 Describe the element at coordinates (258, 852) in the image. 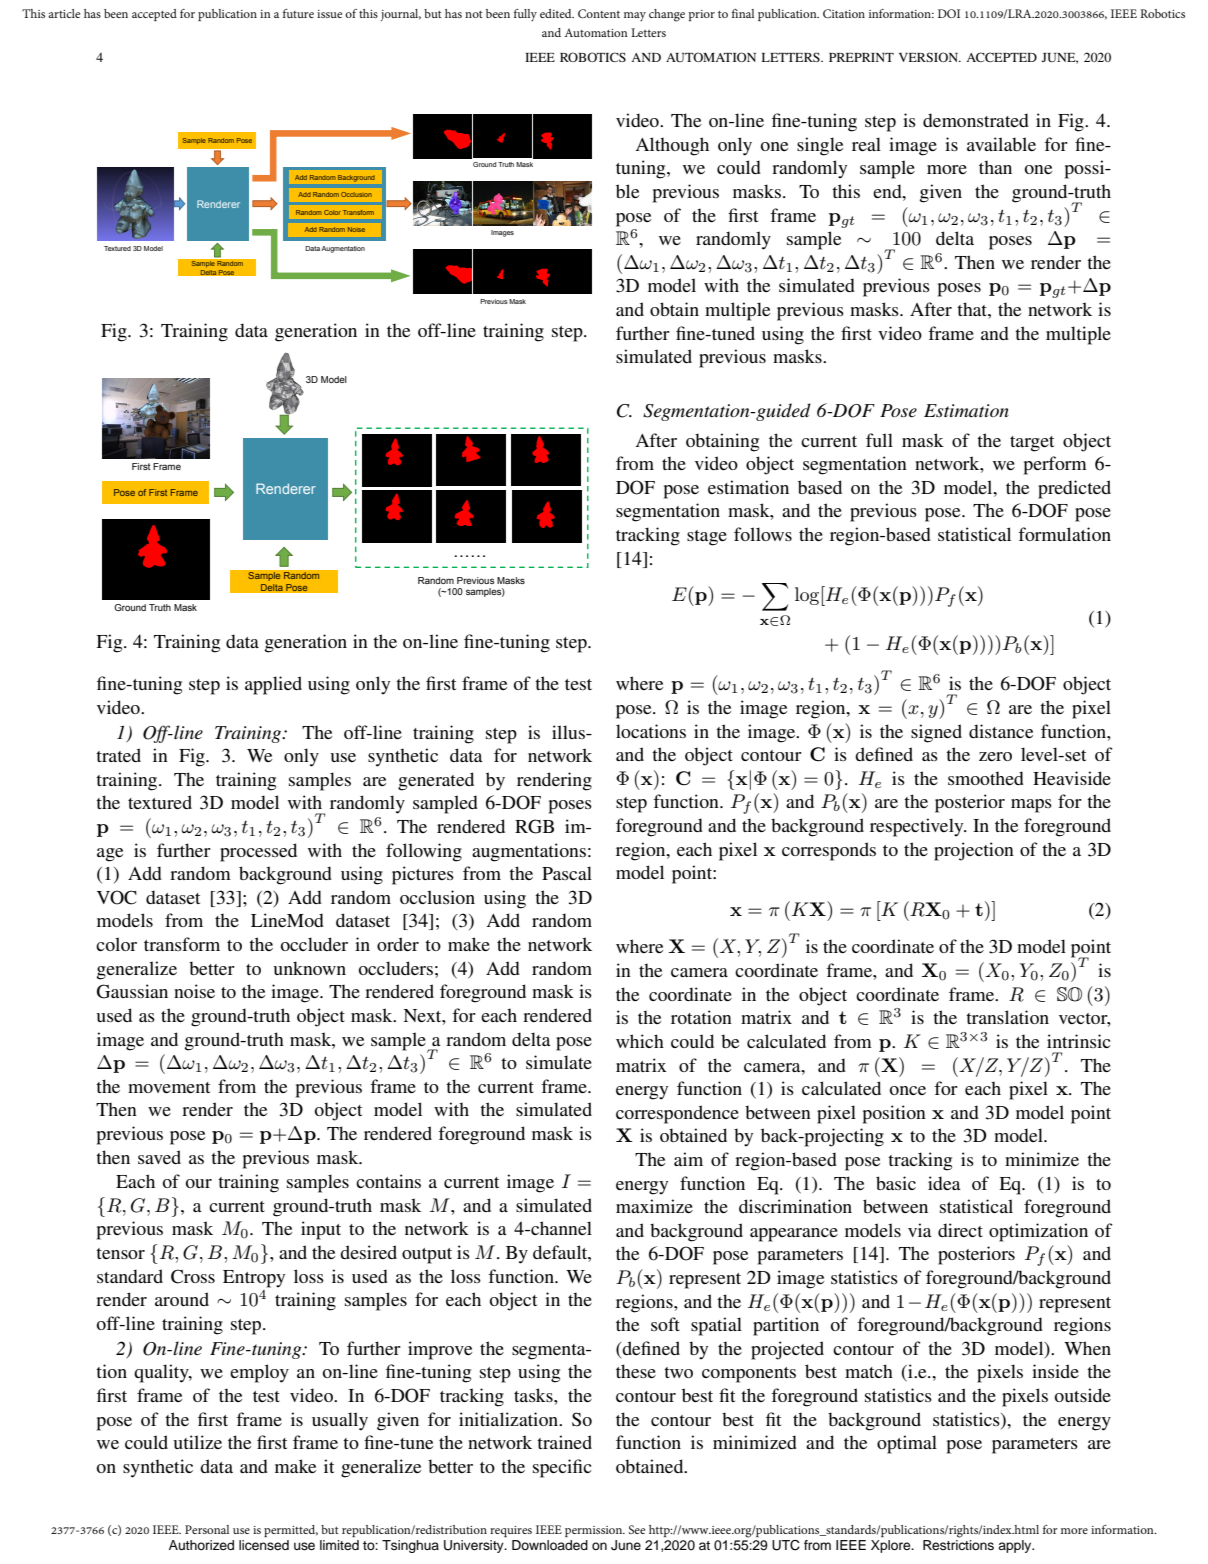

I see `processed` at that location.
